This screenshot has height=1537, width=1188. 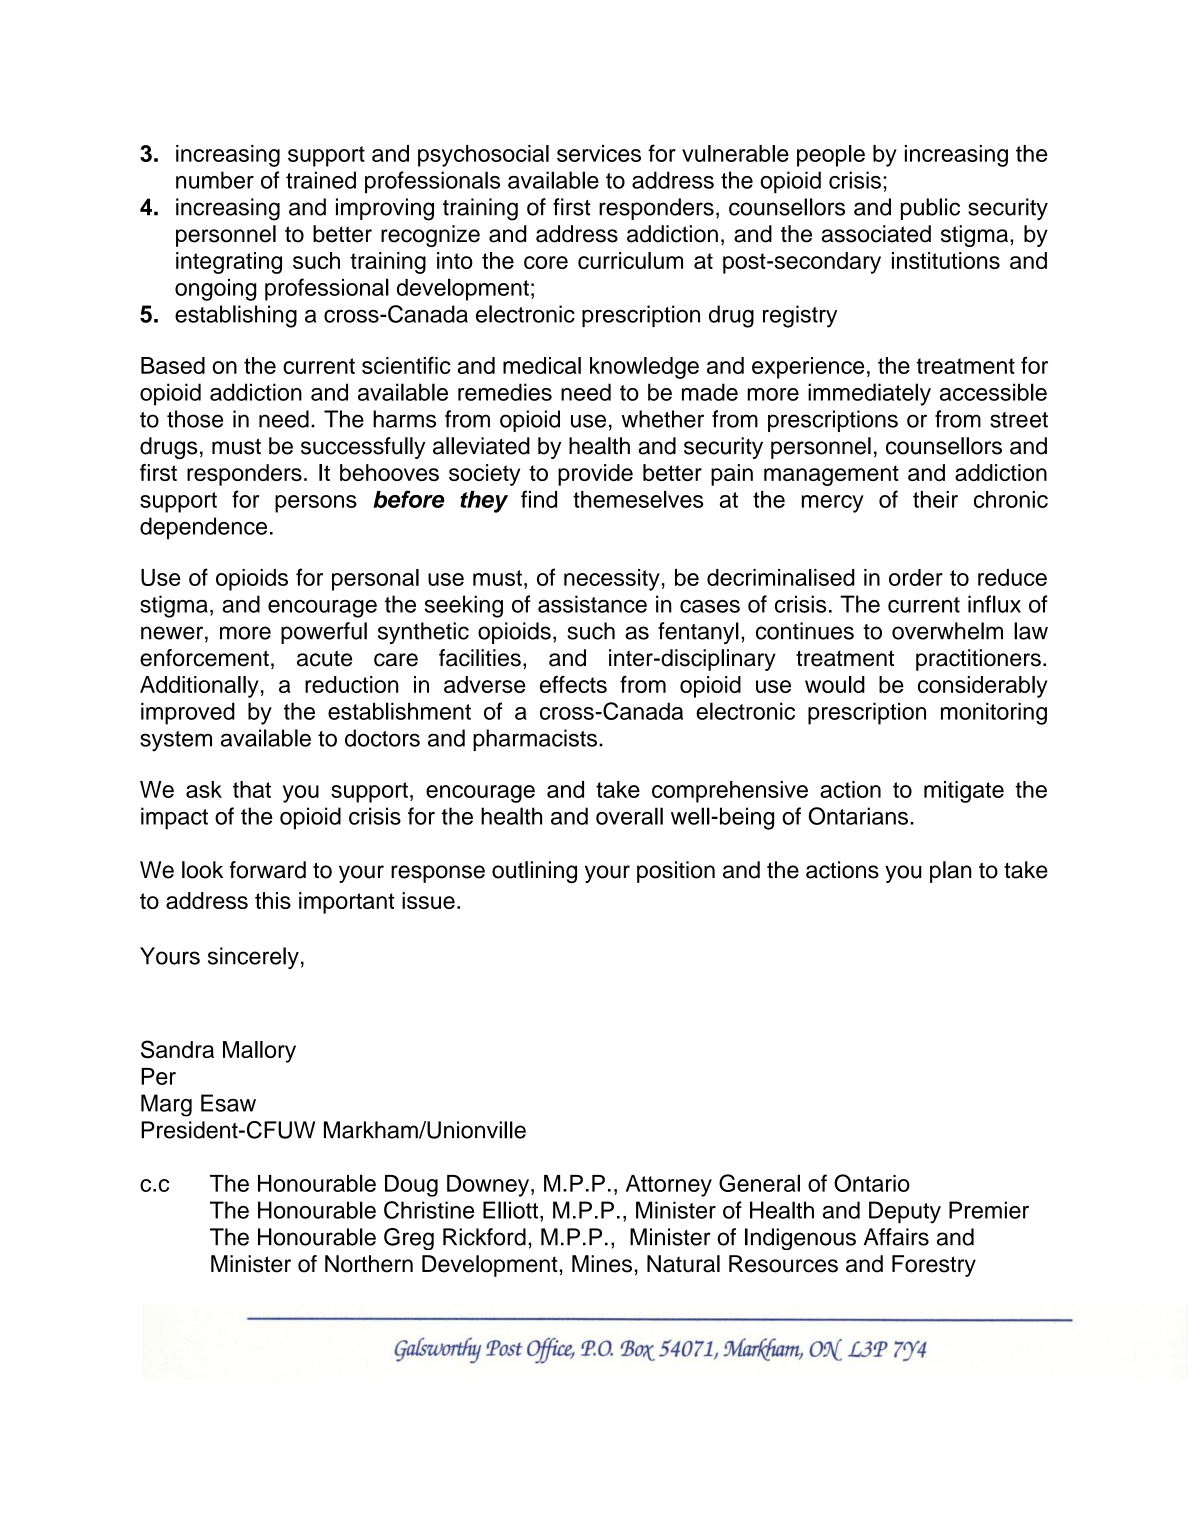 I want to click on persons, so click(x=316, y=504).
